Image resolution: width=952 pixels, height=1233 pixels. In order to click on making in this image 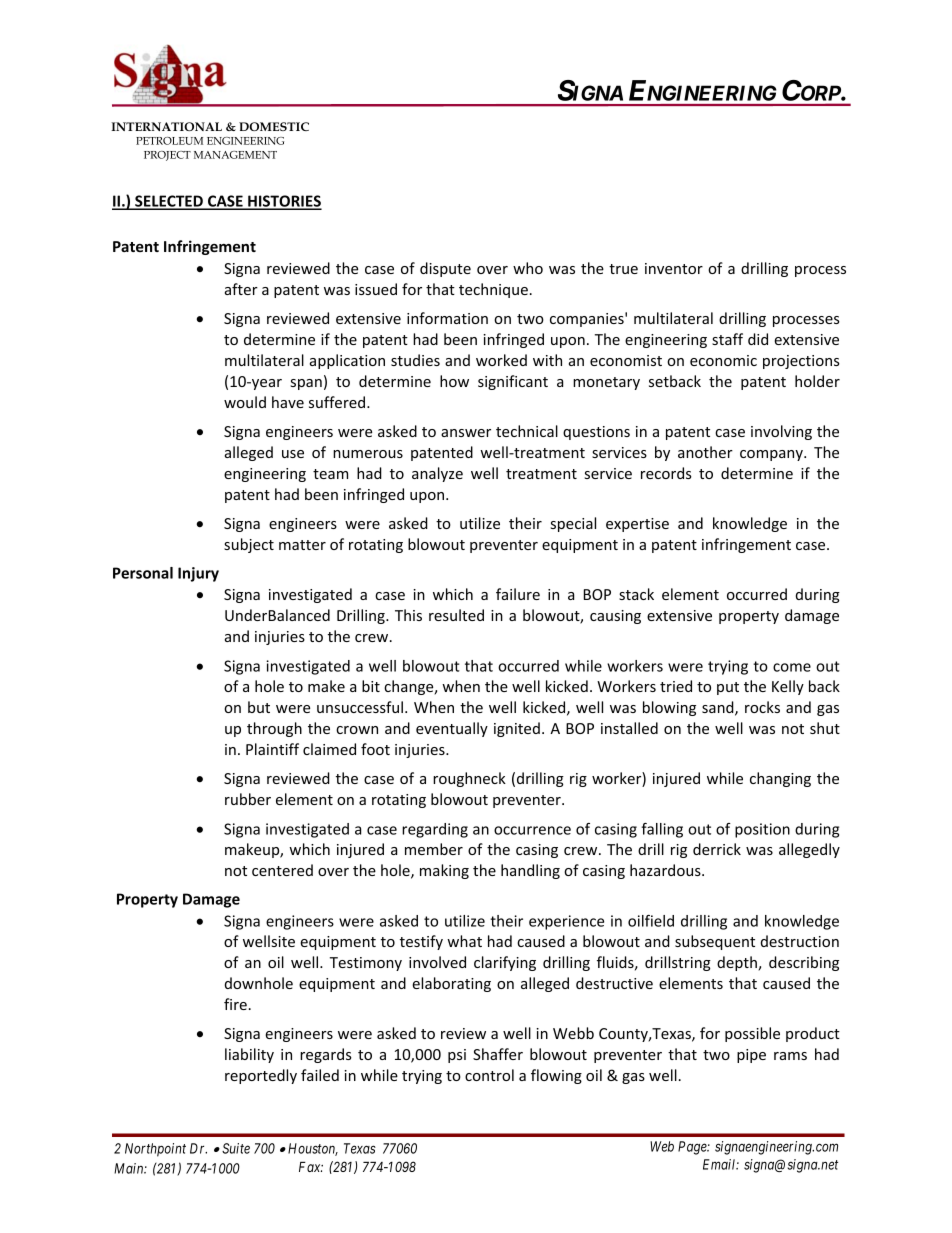, I will do `click(444, 871)`.
